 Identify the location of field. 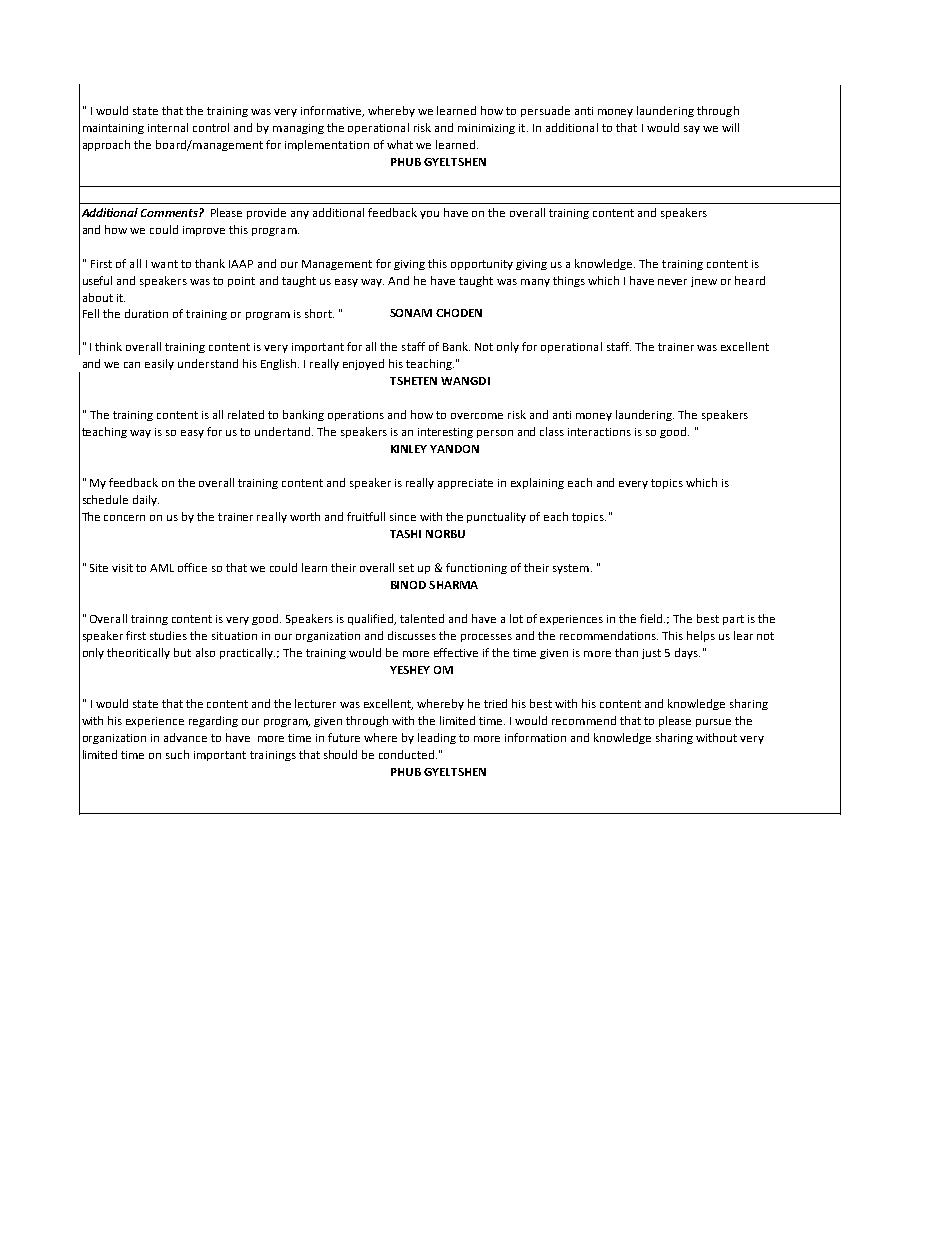
(652, 618).
